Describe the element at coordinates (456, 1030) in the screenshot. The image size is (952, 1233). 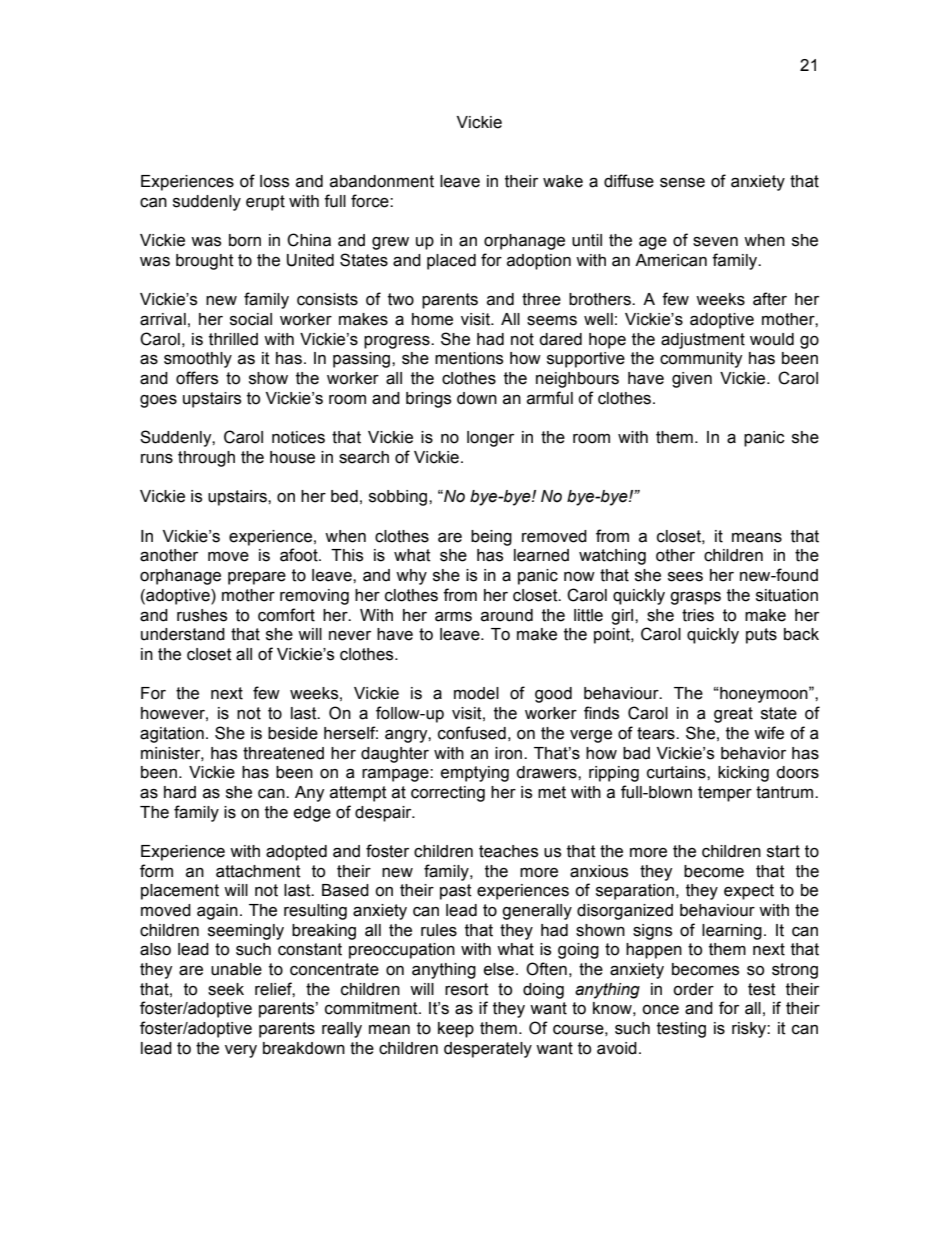
I see `keep` at that location.
